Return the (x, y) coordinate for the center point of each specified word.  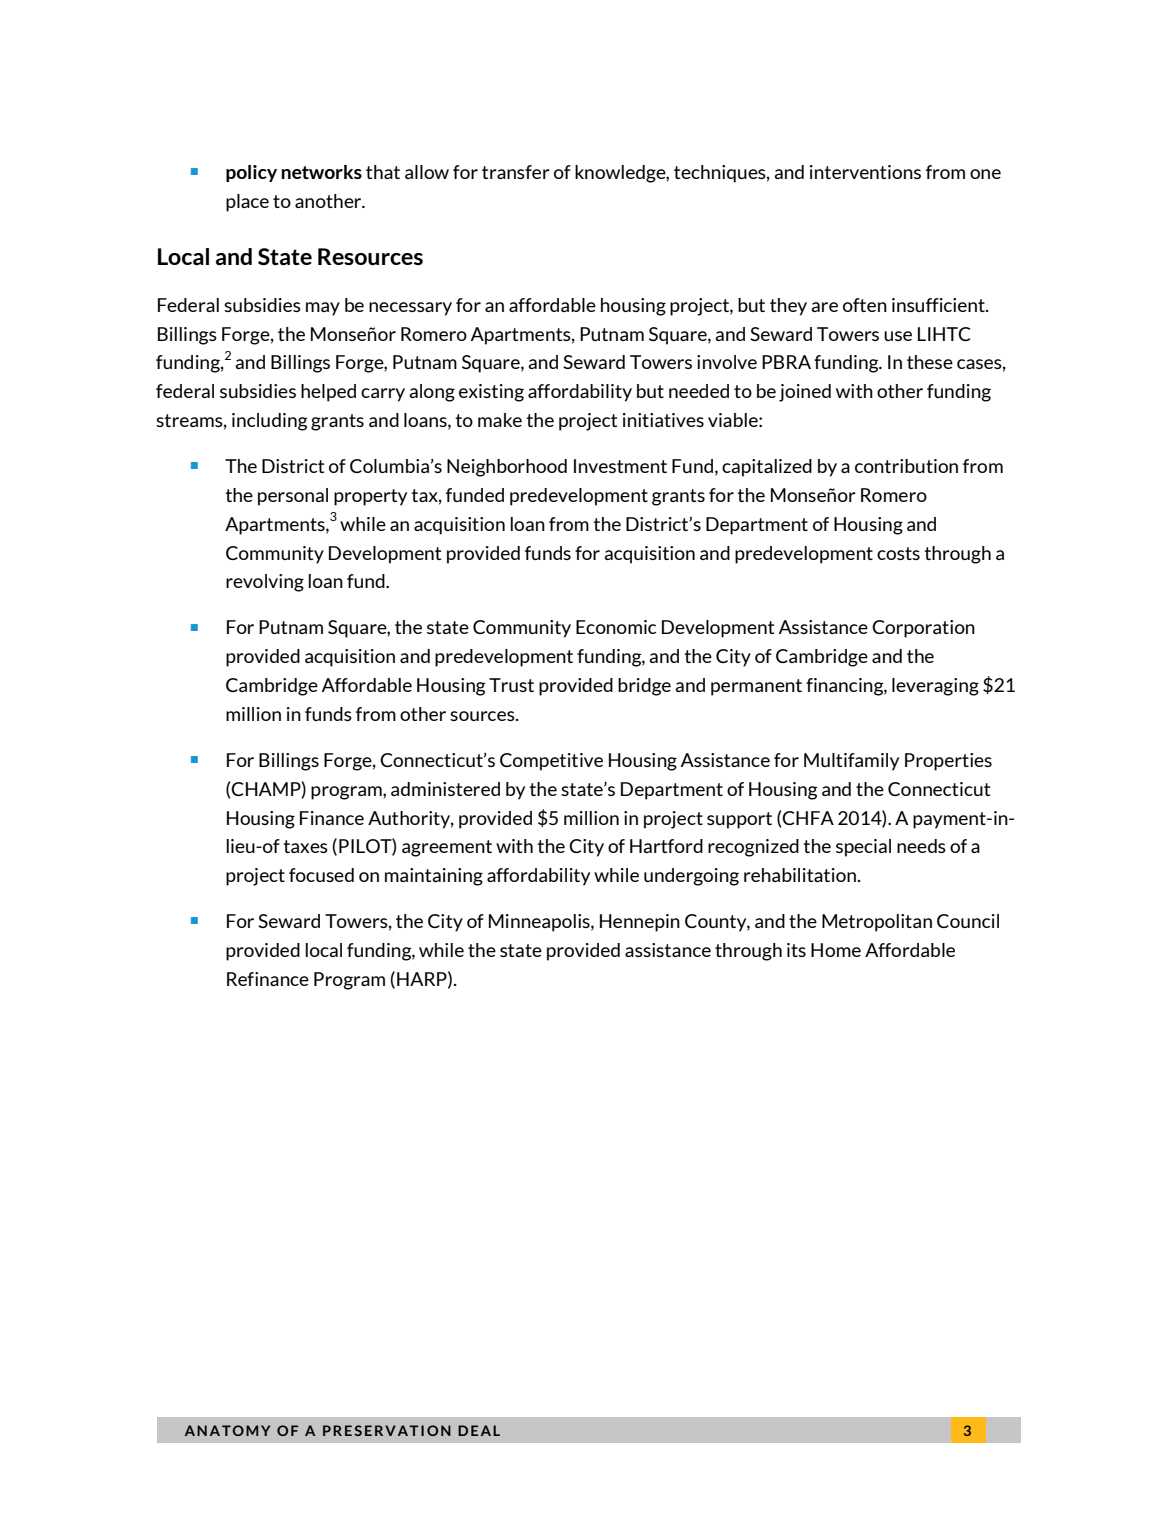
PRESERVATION (387, 1430)
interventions (865, 172)
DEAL (479, 1430)
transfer (516, 172)
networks (321, 172)
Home (836, 950)
